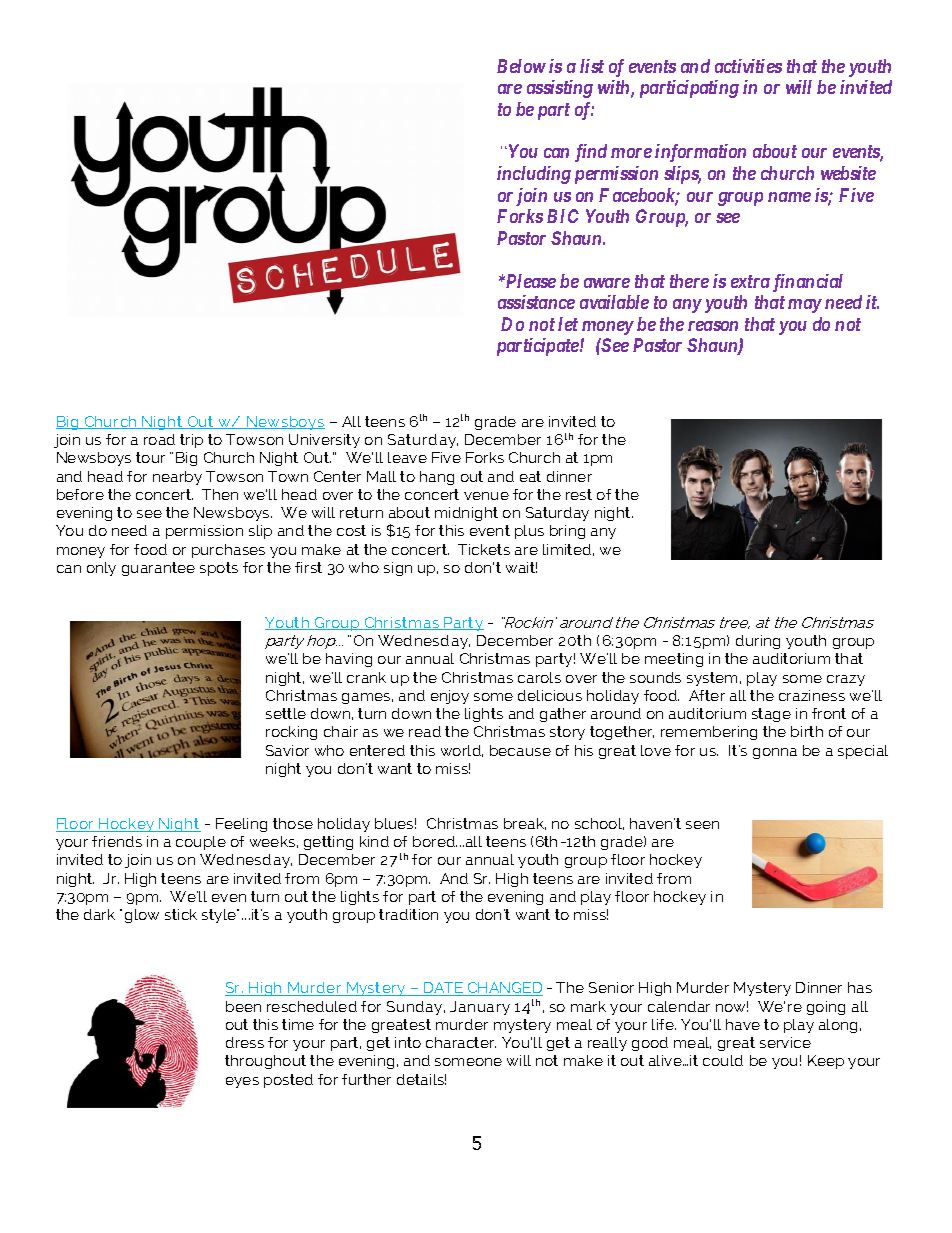 The image size is (952, 1233). Describe the element at coordinates (407, 457) in the image. I see `leave` at that location.
